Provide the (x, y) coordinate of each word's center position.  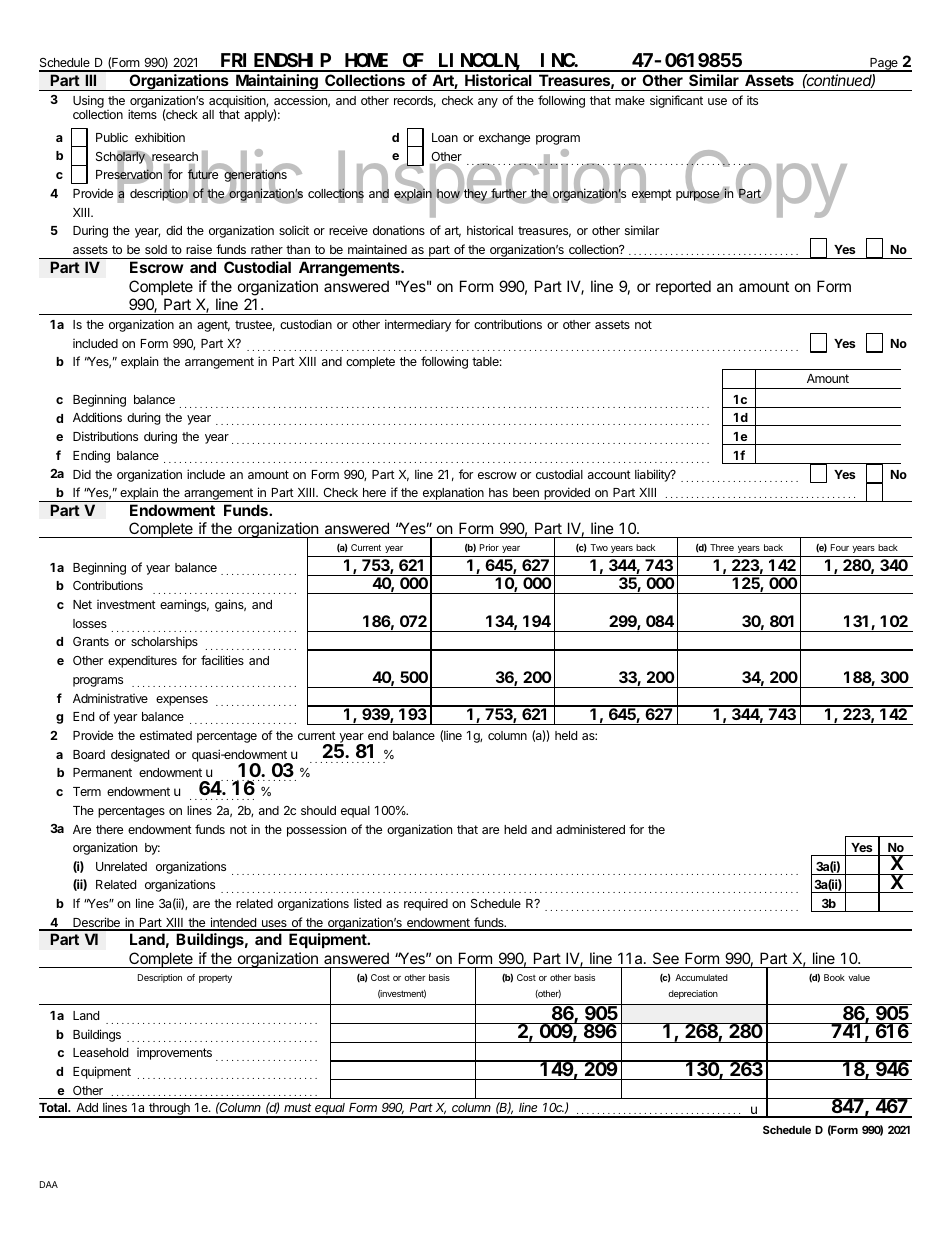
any (488, 103)
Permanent (102, 772)
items (142, 114)
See (666, 958)
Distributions (105, 436)
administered (590, 829)
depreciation (693, 994)
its (752, 100)
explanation (453, 494)
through (169, 1110)
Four (840, 547)
